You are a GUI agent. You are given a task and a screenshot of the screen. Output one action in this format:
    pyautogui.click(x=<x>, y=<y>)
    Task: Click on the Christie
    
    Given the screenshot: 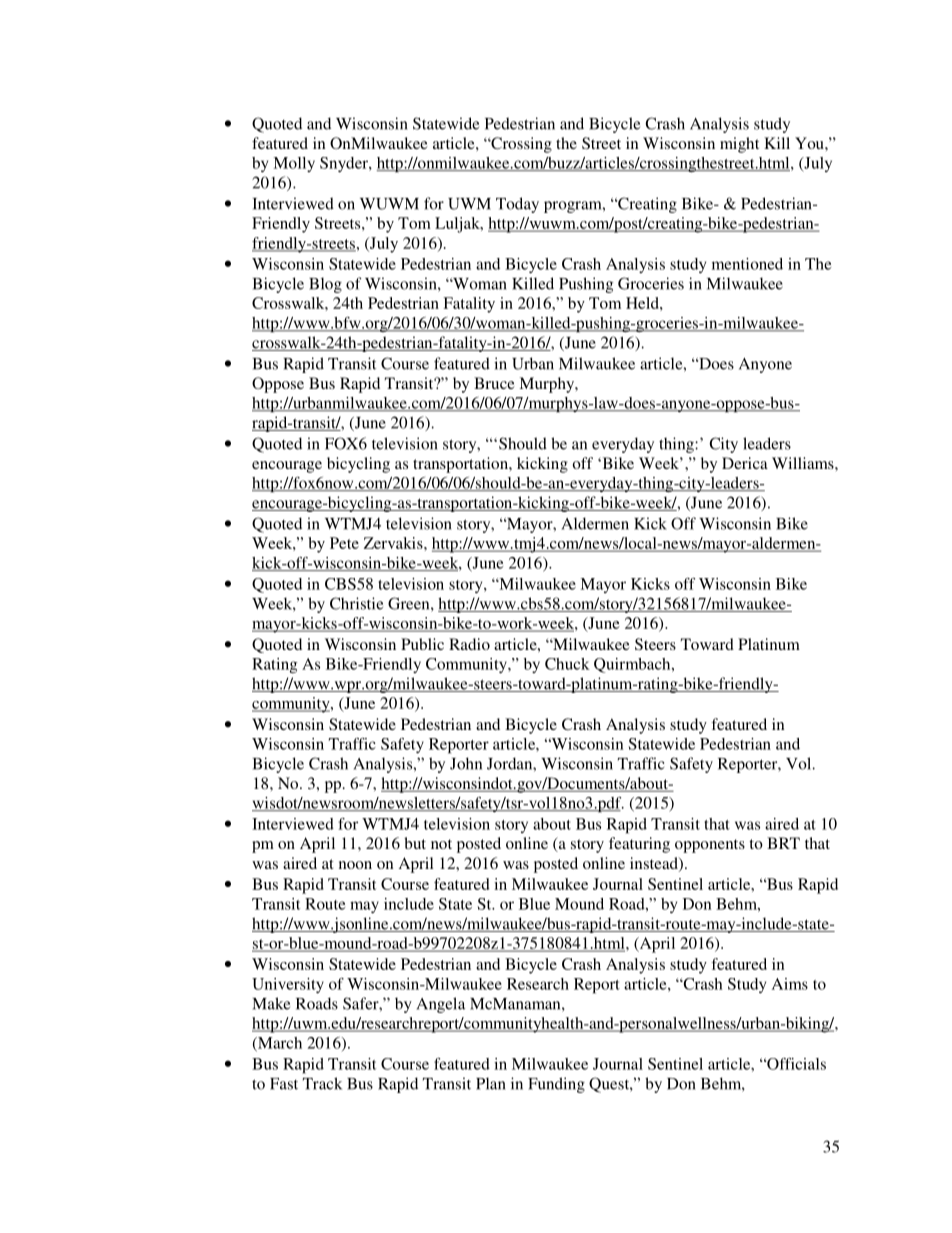 What is the action you would take?
    pyautogui.click(x=356, y=603)
